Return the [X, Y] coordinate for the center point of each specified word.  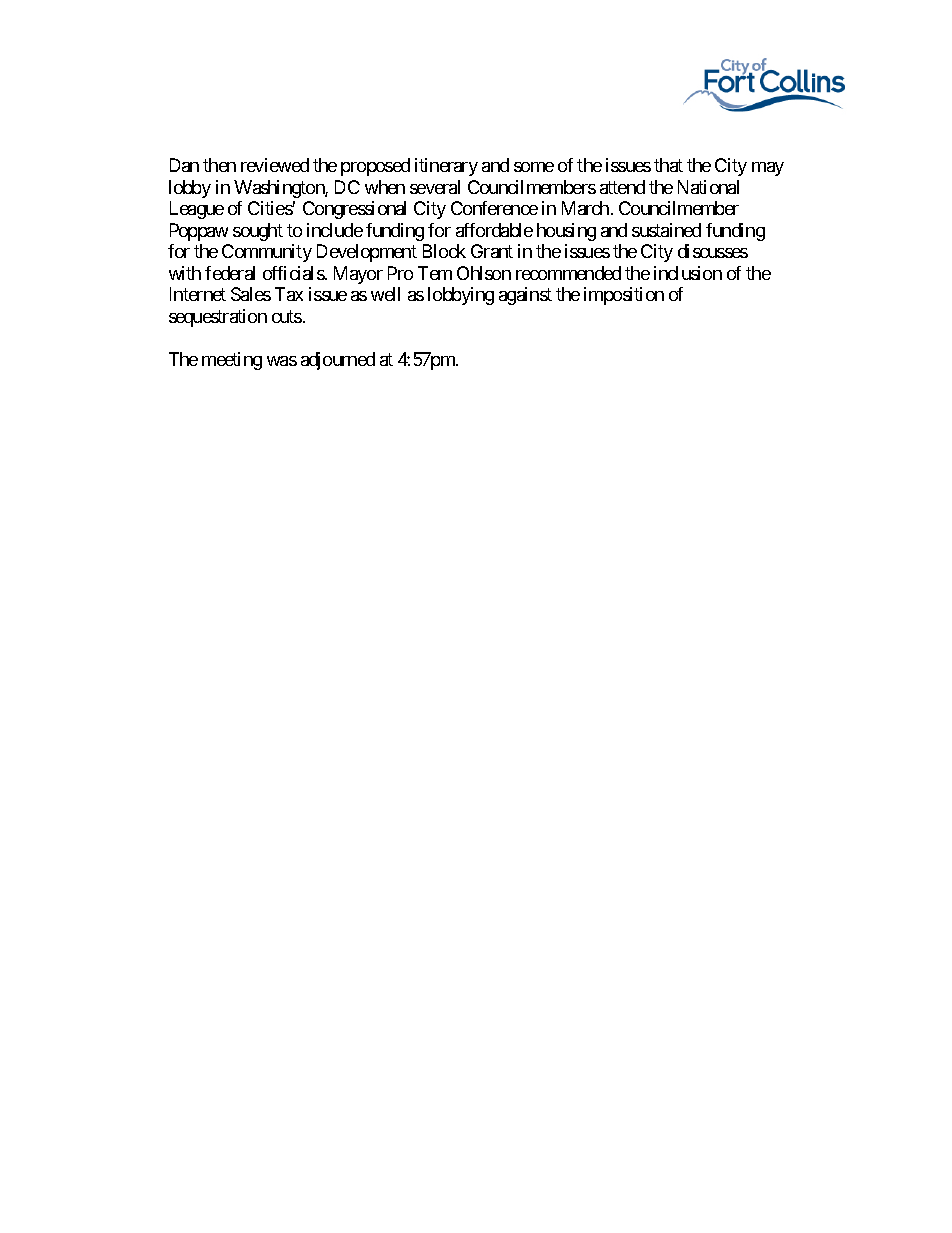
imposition [624, 296]
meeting [232, 361]
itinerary [446, 167]
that [668, 165]
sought [258, 232]
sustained [666, 230]
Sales [251, 294]
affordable [494, 230]
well [385, 294]
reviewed [275, 165]
